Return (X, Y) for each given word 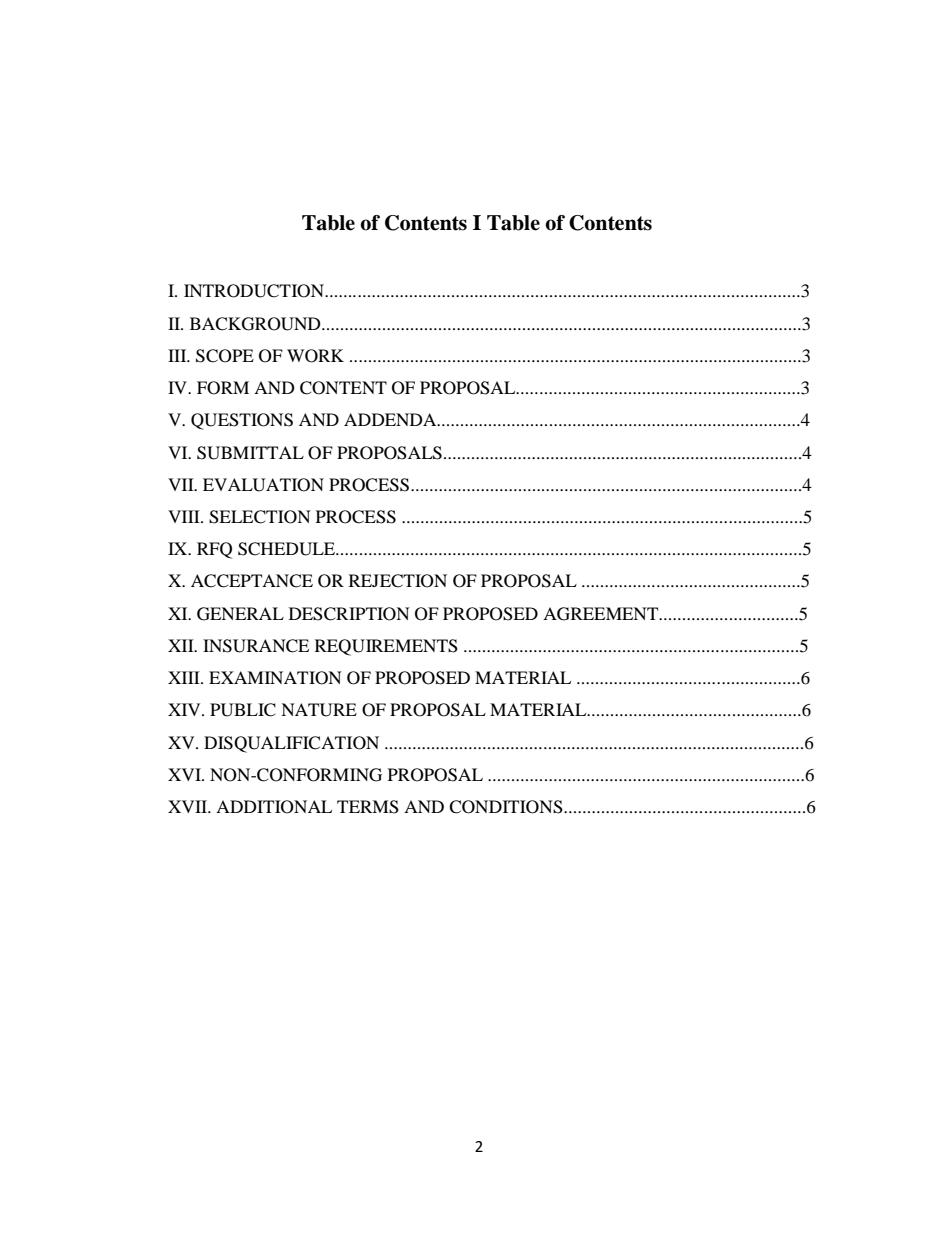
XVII (189, 806)
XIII (185, 677)
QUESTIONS (242, 421)
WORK (315, 356)
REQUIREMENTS (386, 647)
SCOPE (225, 356)
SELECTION (260, 517)
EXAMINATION (275, 678)
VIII (185, 516)
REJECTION (398, 581)
